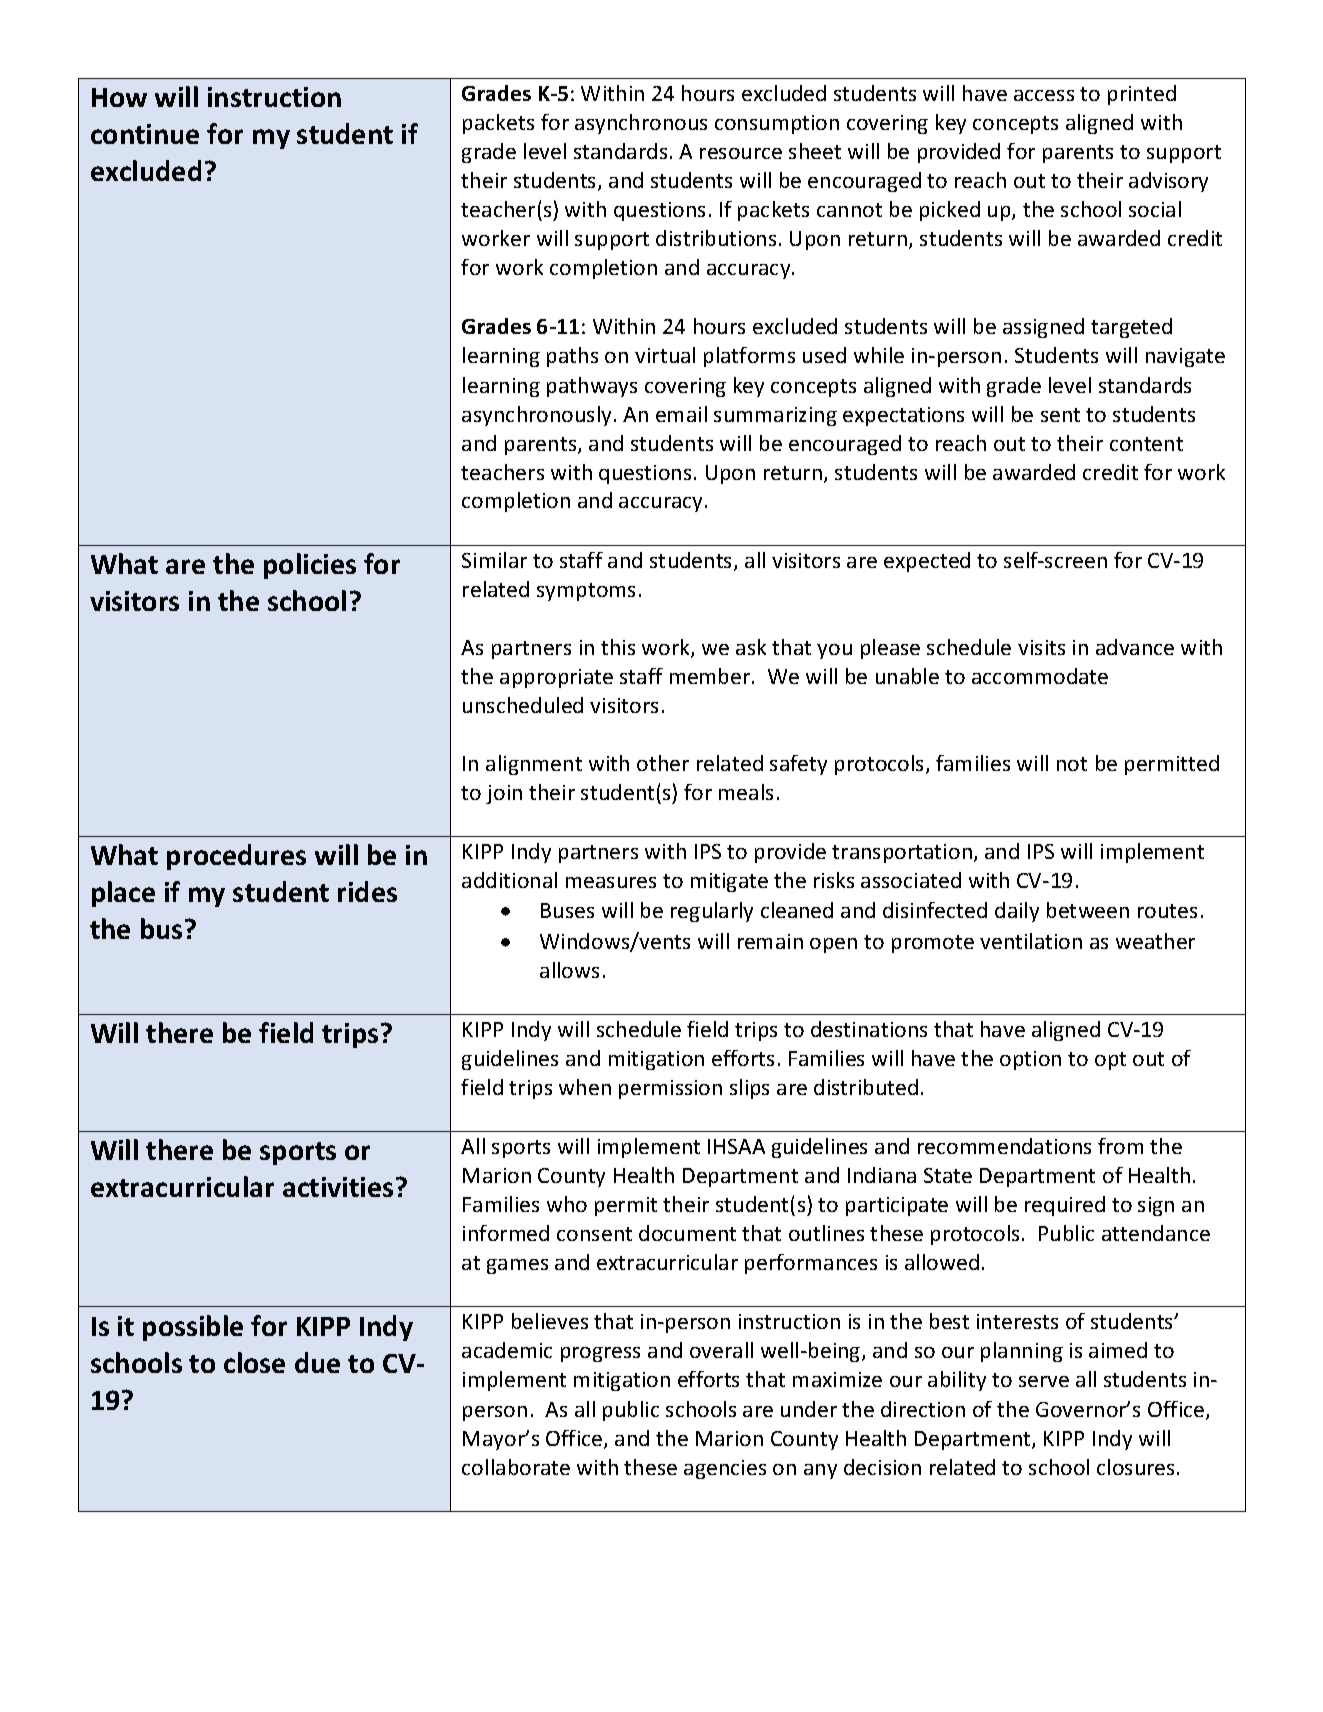 Image resolution: width=1323 pixels, height=1712 pixels. I want to click on content, so click(1146, 444).
